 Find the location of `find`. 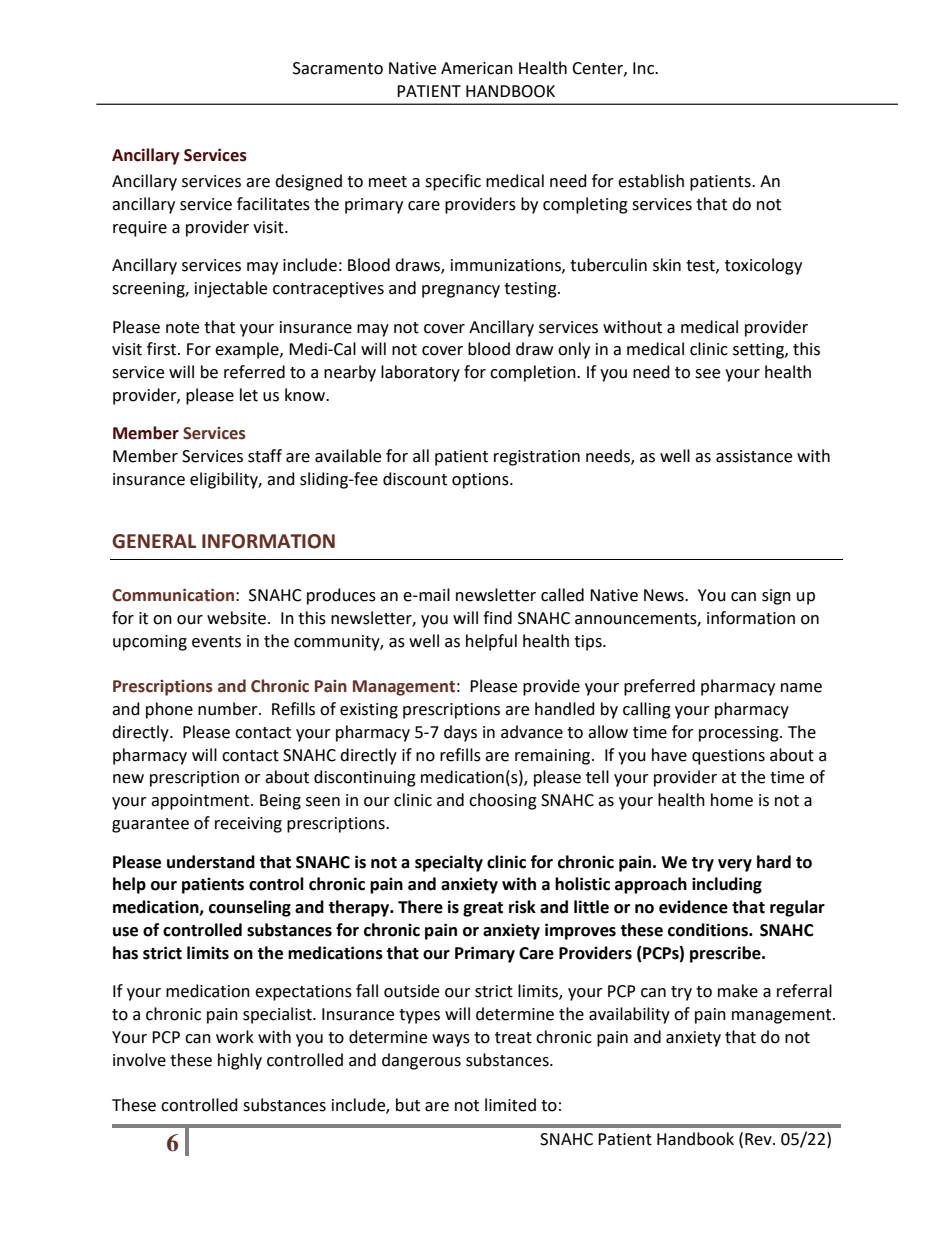

find is located at coordinates (497, 618).
